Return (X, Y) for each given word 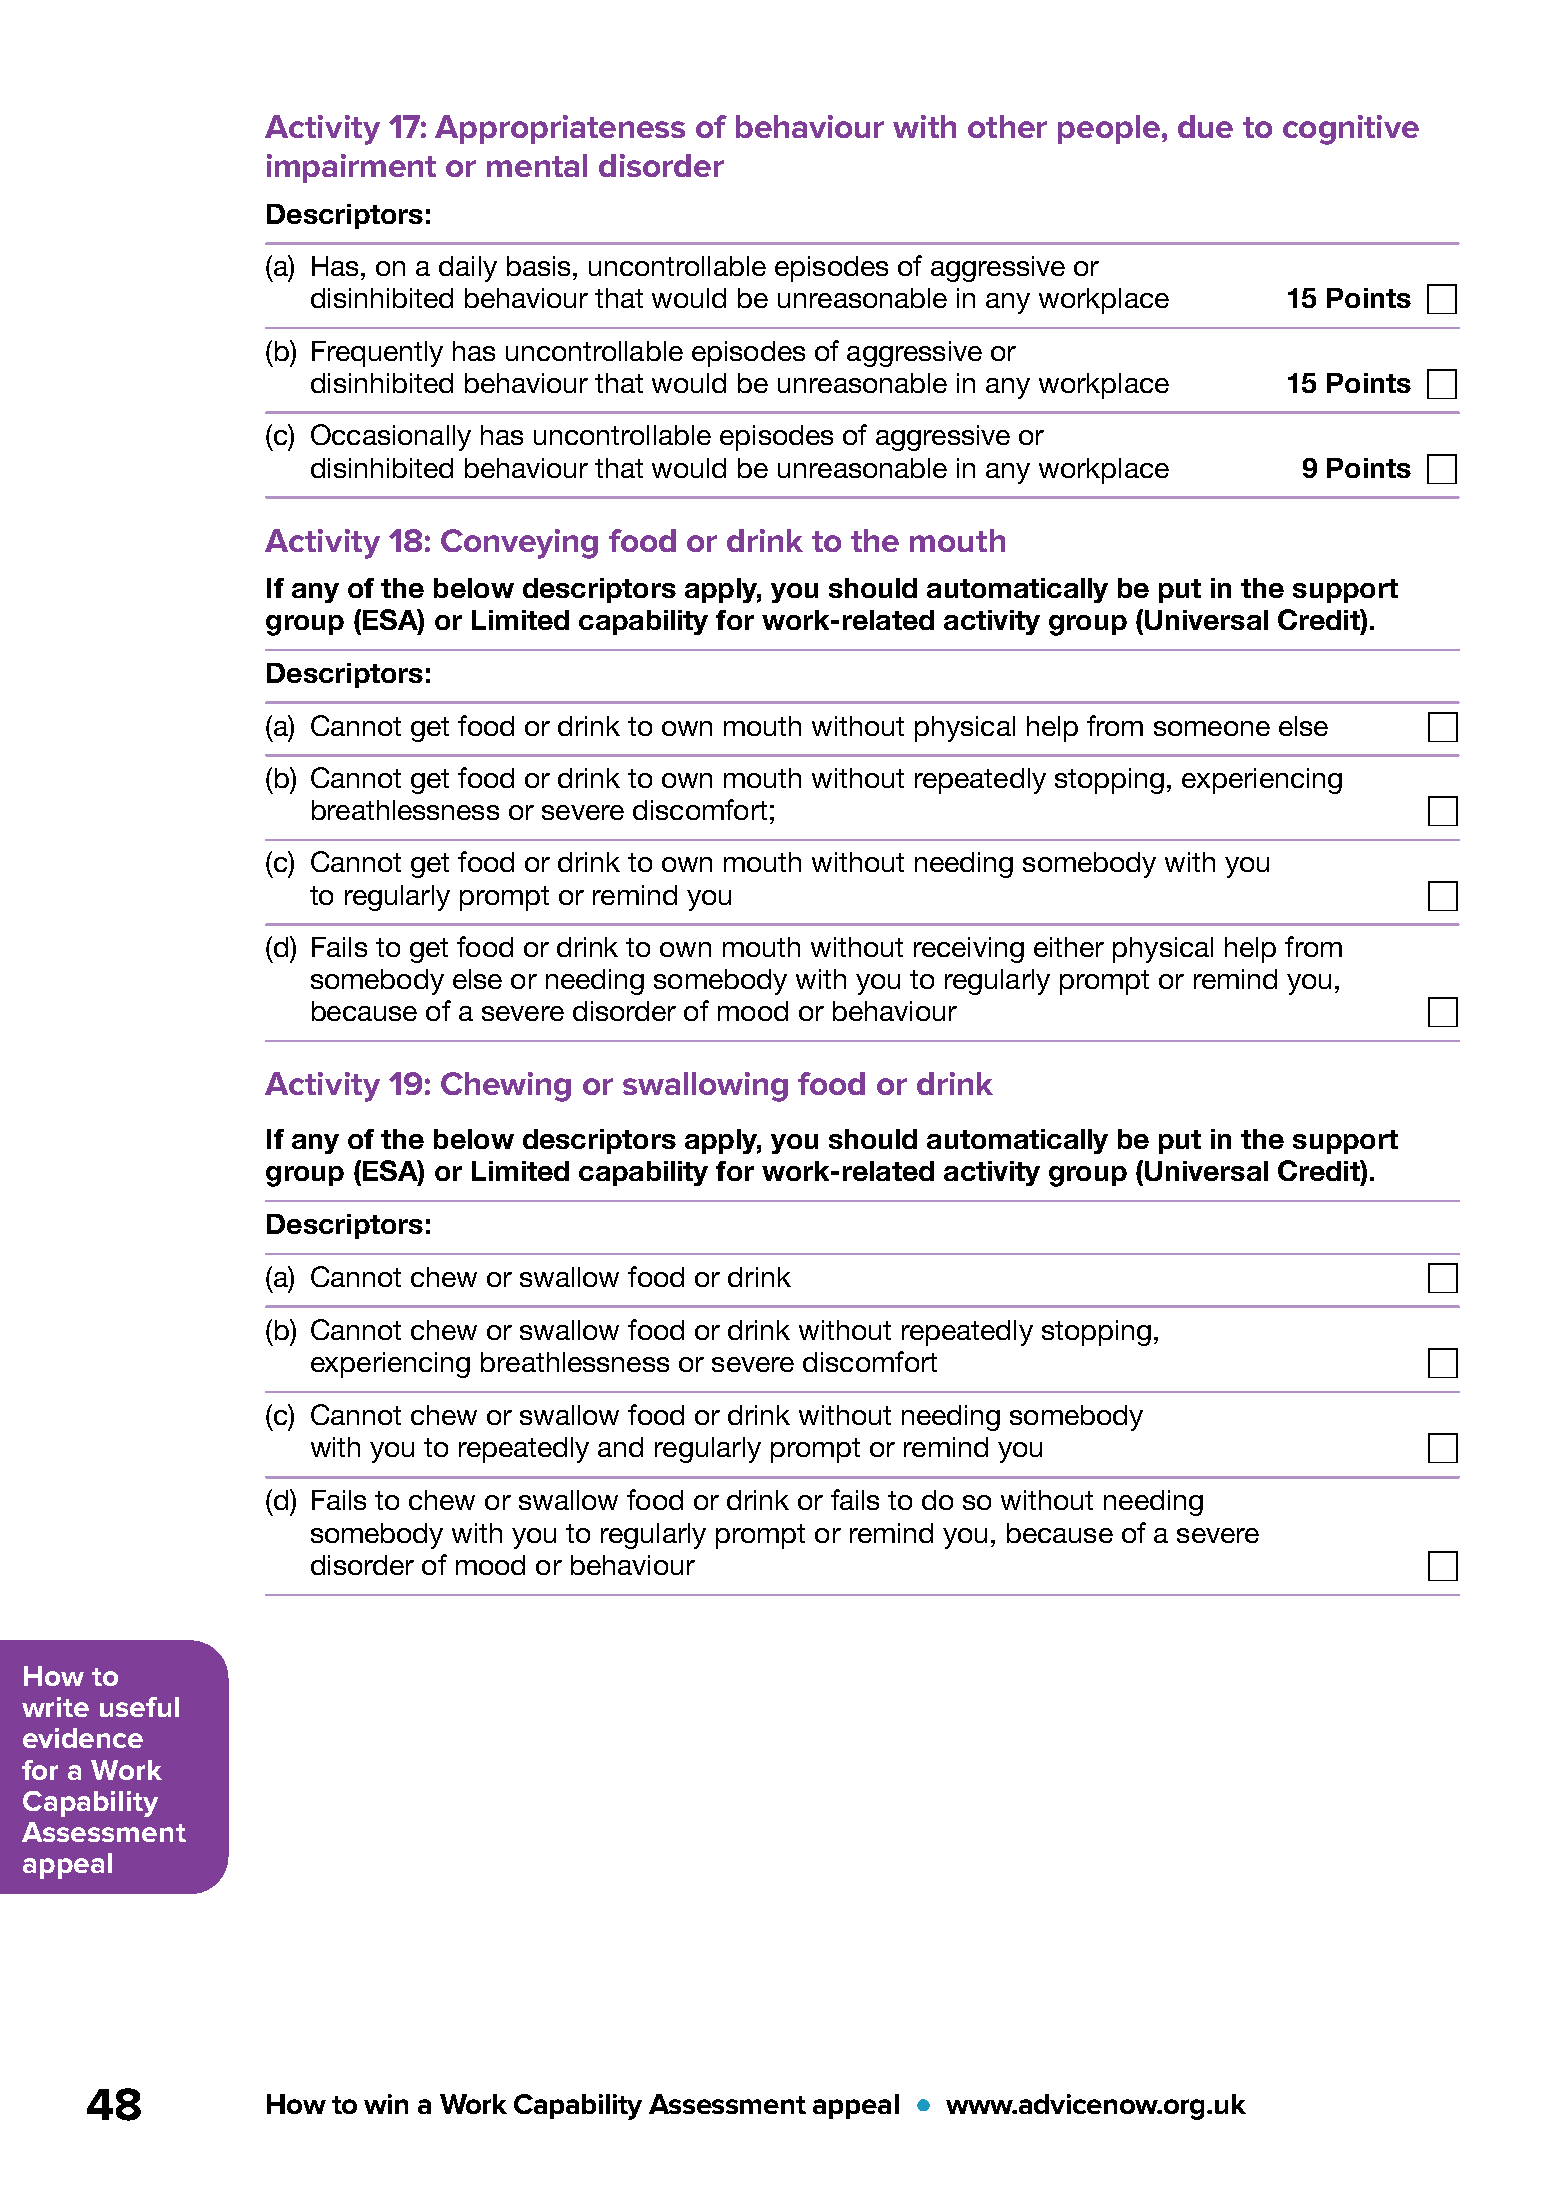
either (1069, 947)
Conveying (519, 544)
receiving (969, 950)
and (620, 1447)
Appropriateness (560, 129)
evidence (83, 1738)
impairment (351, 168)
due (1205, 126)
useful (139, 1707)
